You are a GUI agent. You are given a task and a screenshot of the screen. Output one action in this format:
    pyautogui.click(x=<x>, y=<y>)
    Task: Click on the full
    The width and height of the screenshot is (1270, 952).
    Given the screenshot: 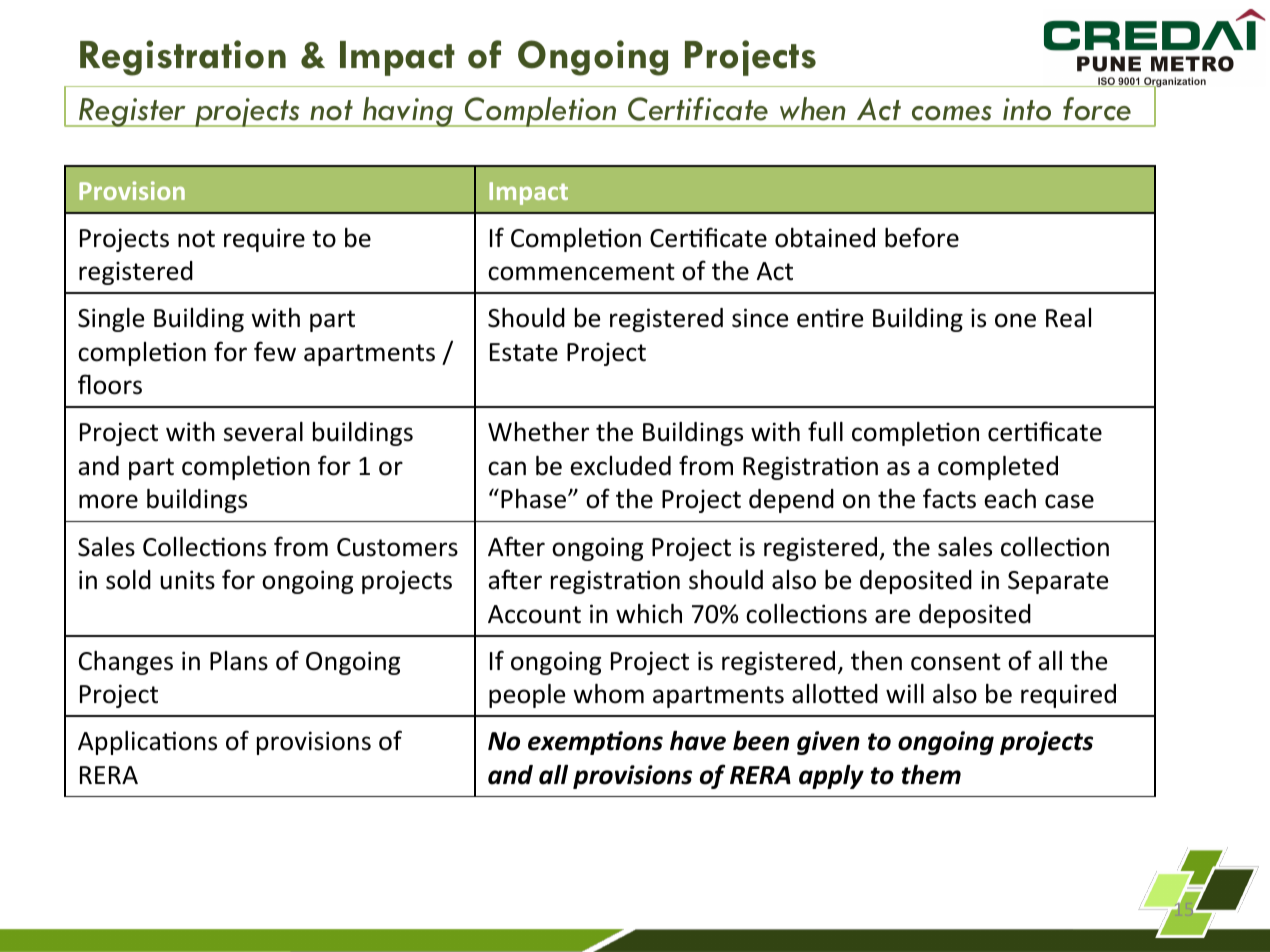 What is the action you would take?
    pyautogui.click(x=825, y=431)
